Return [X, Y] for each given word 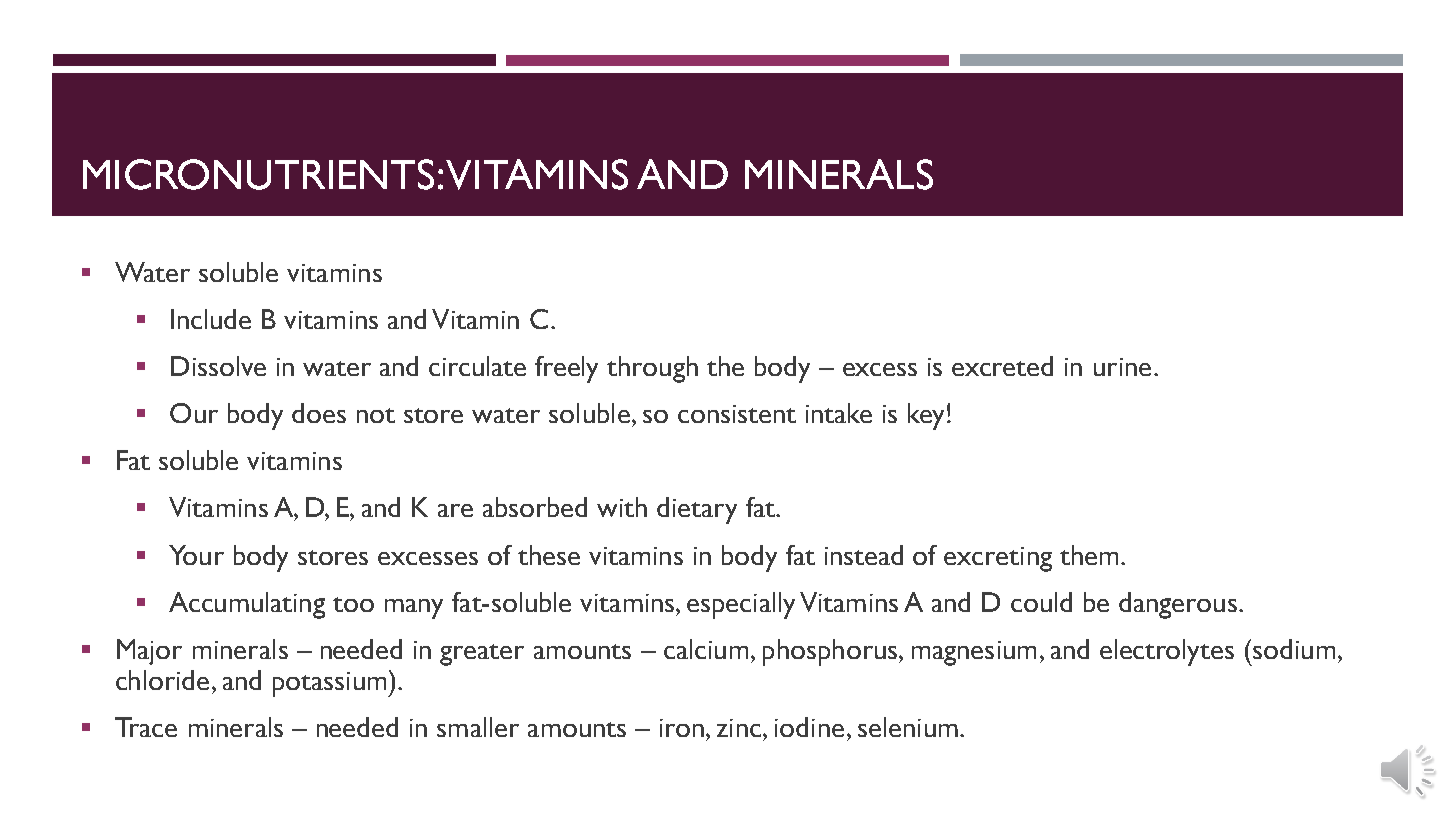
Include [211, 319]
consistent [737, 414]
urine [1122, 367]
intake [839, 413]
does [319, 413]
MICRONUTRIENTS [258, 174]
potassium [331, 684]
